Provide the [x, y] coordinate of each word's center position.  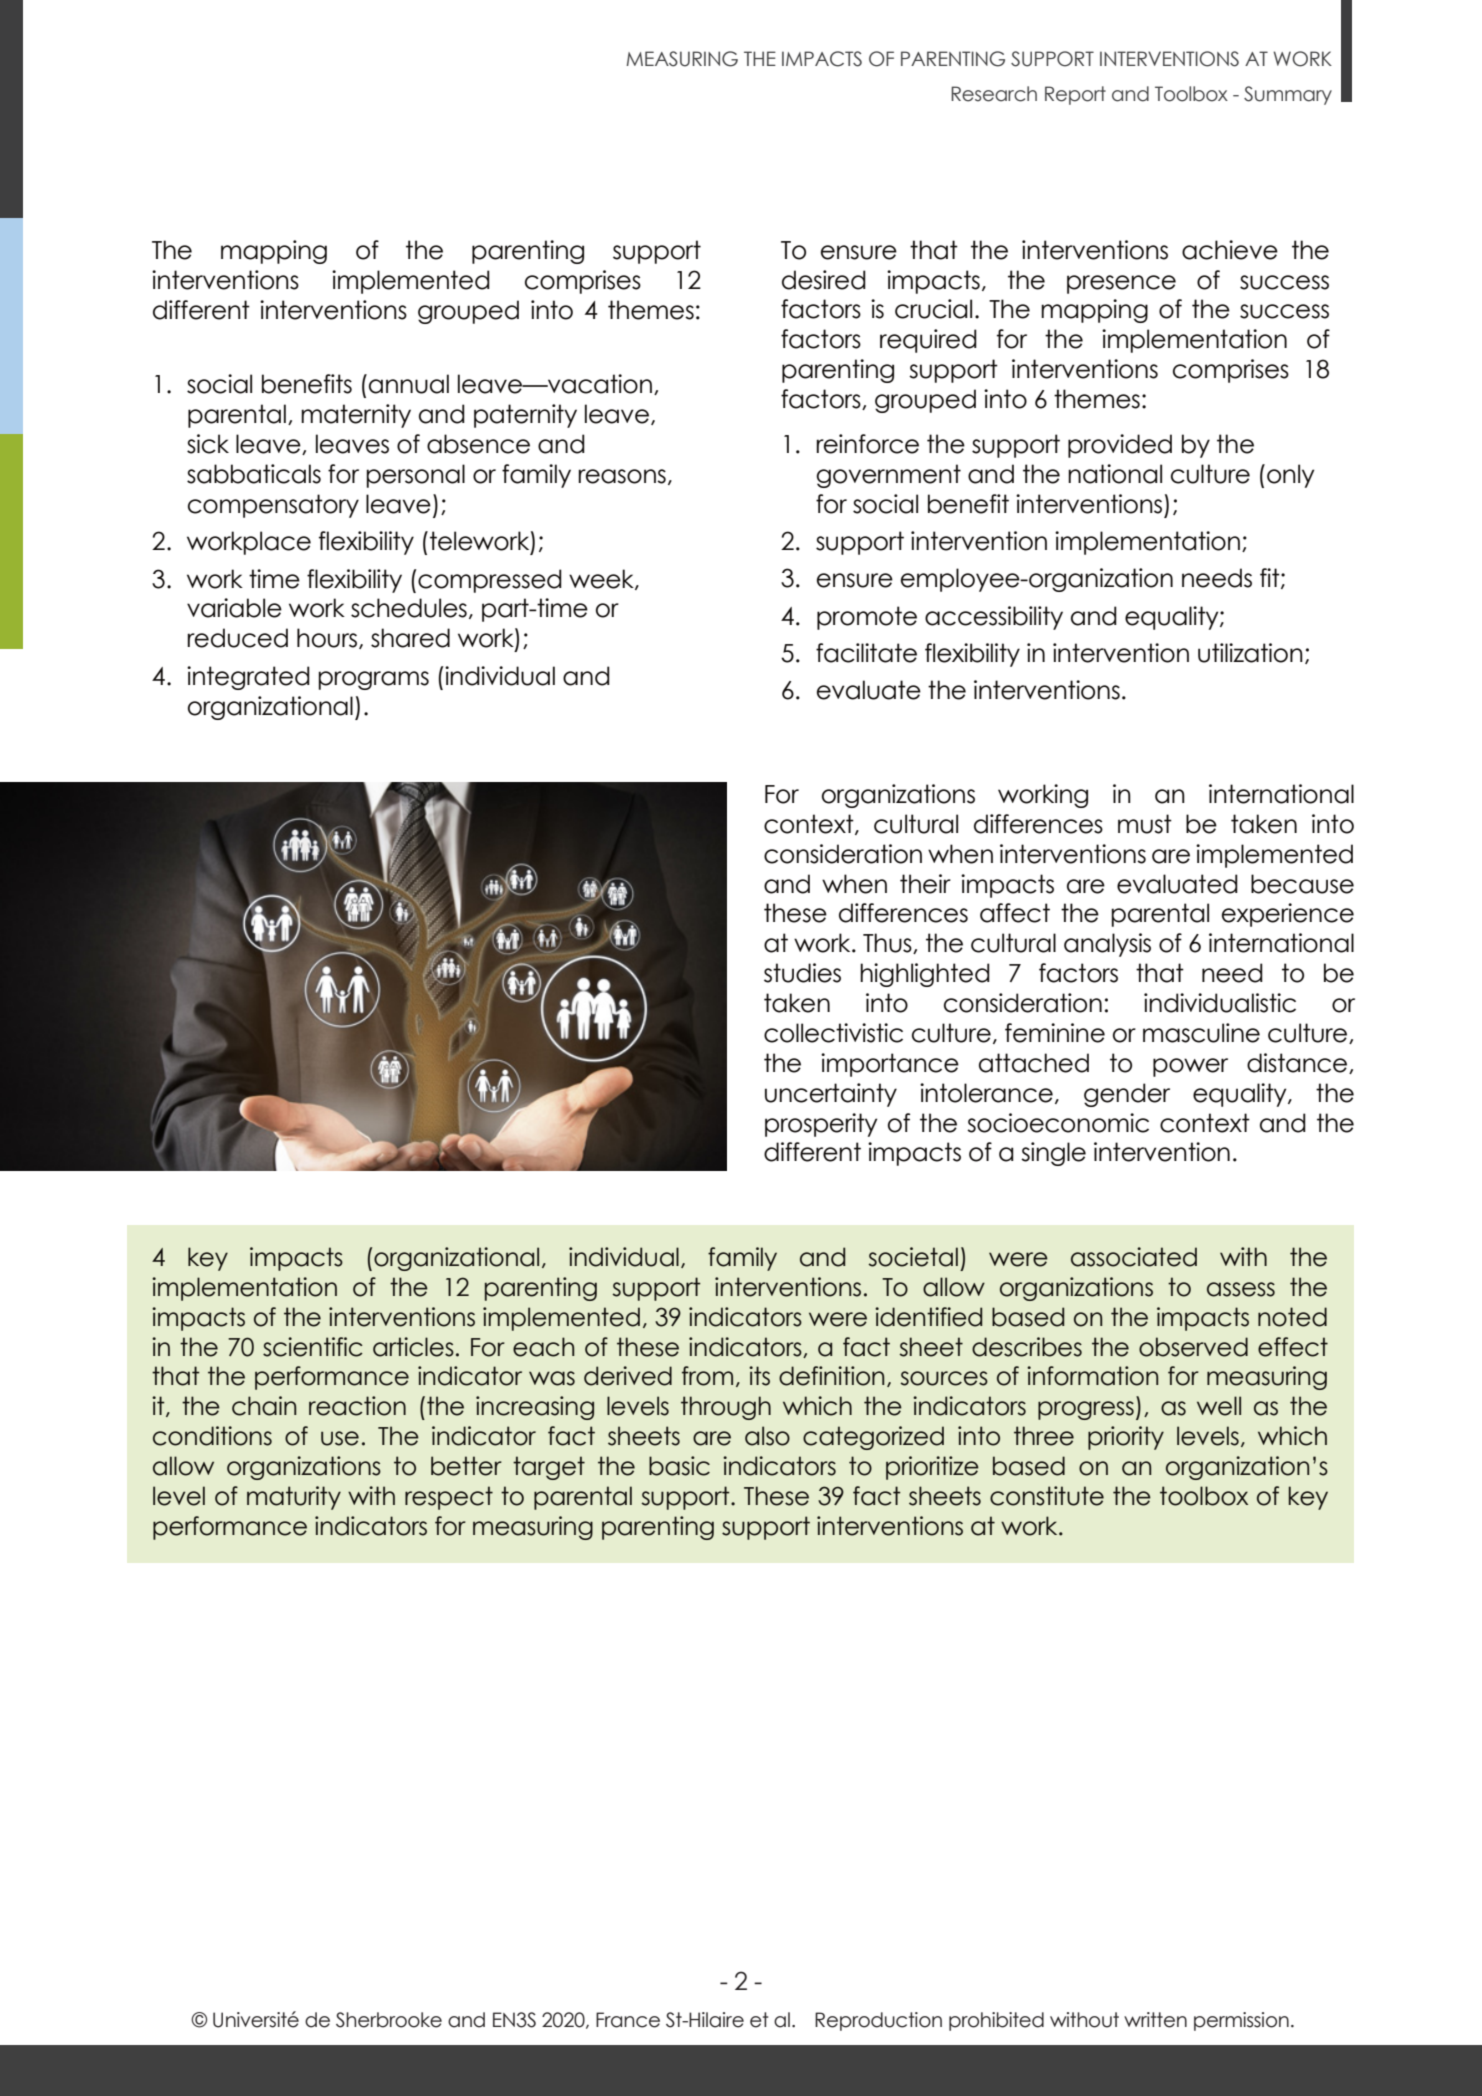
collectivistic [833, 1033]
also [767, 1436]
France [628, 2020]
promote [867, 618]
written [1155, 2020]
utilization [1250, 653]
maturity [294, 1498]
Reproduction [878, 2021]
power [1190, 1067]
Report [1075, 95]
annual [409, 384]
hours [328, 638]
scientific [313, 1347]
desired [824, 280]
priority [1126, 1438]
